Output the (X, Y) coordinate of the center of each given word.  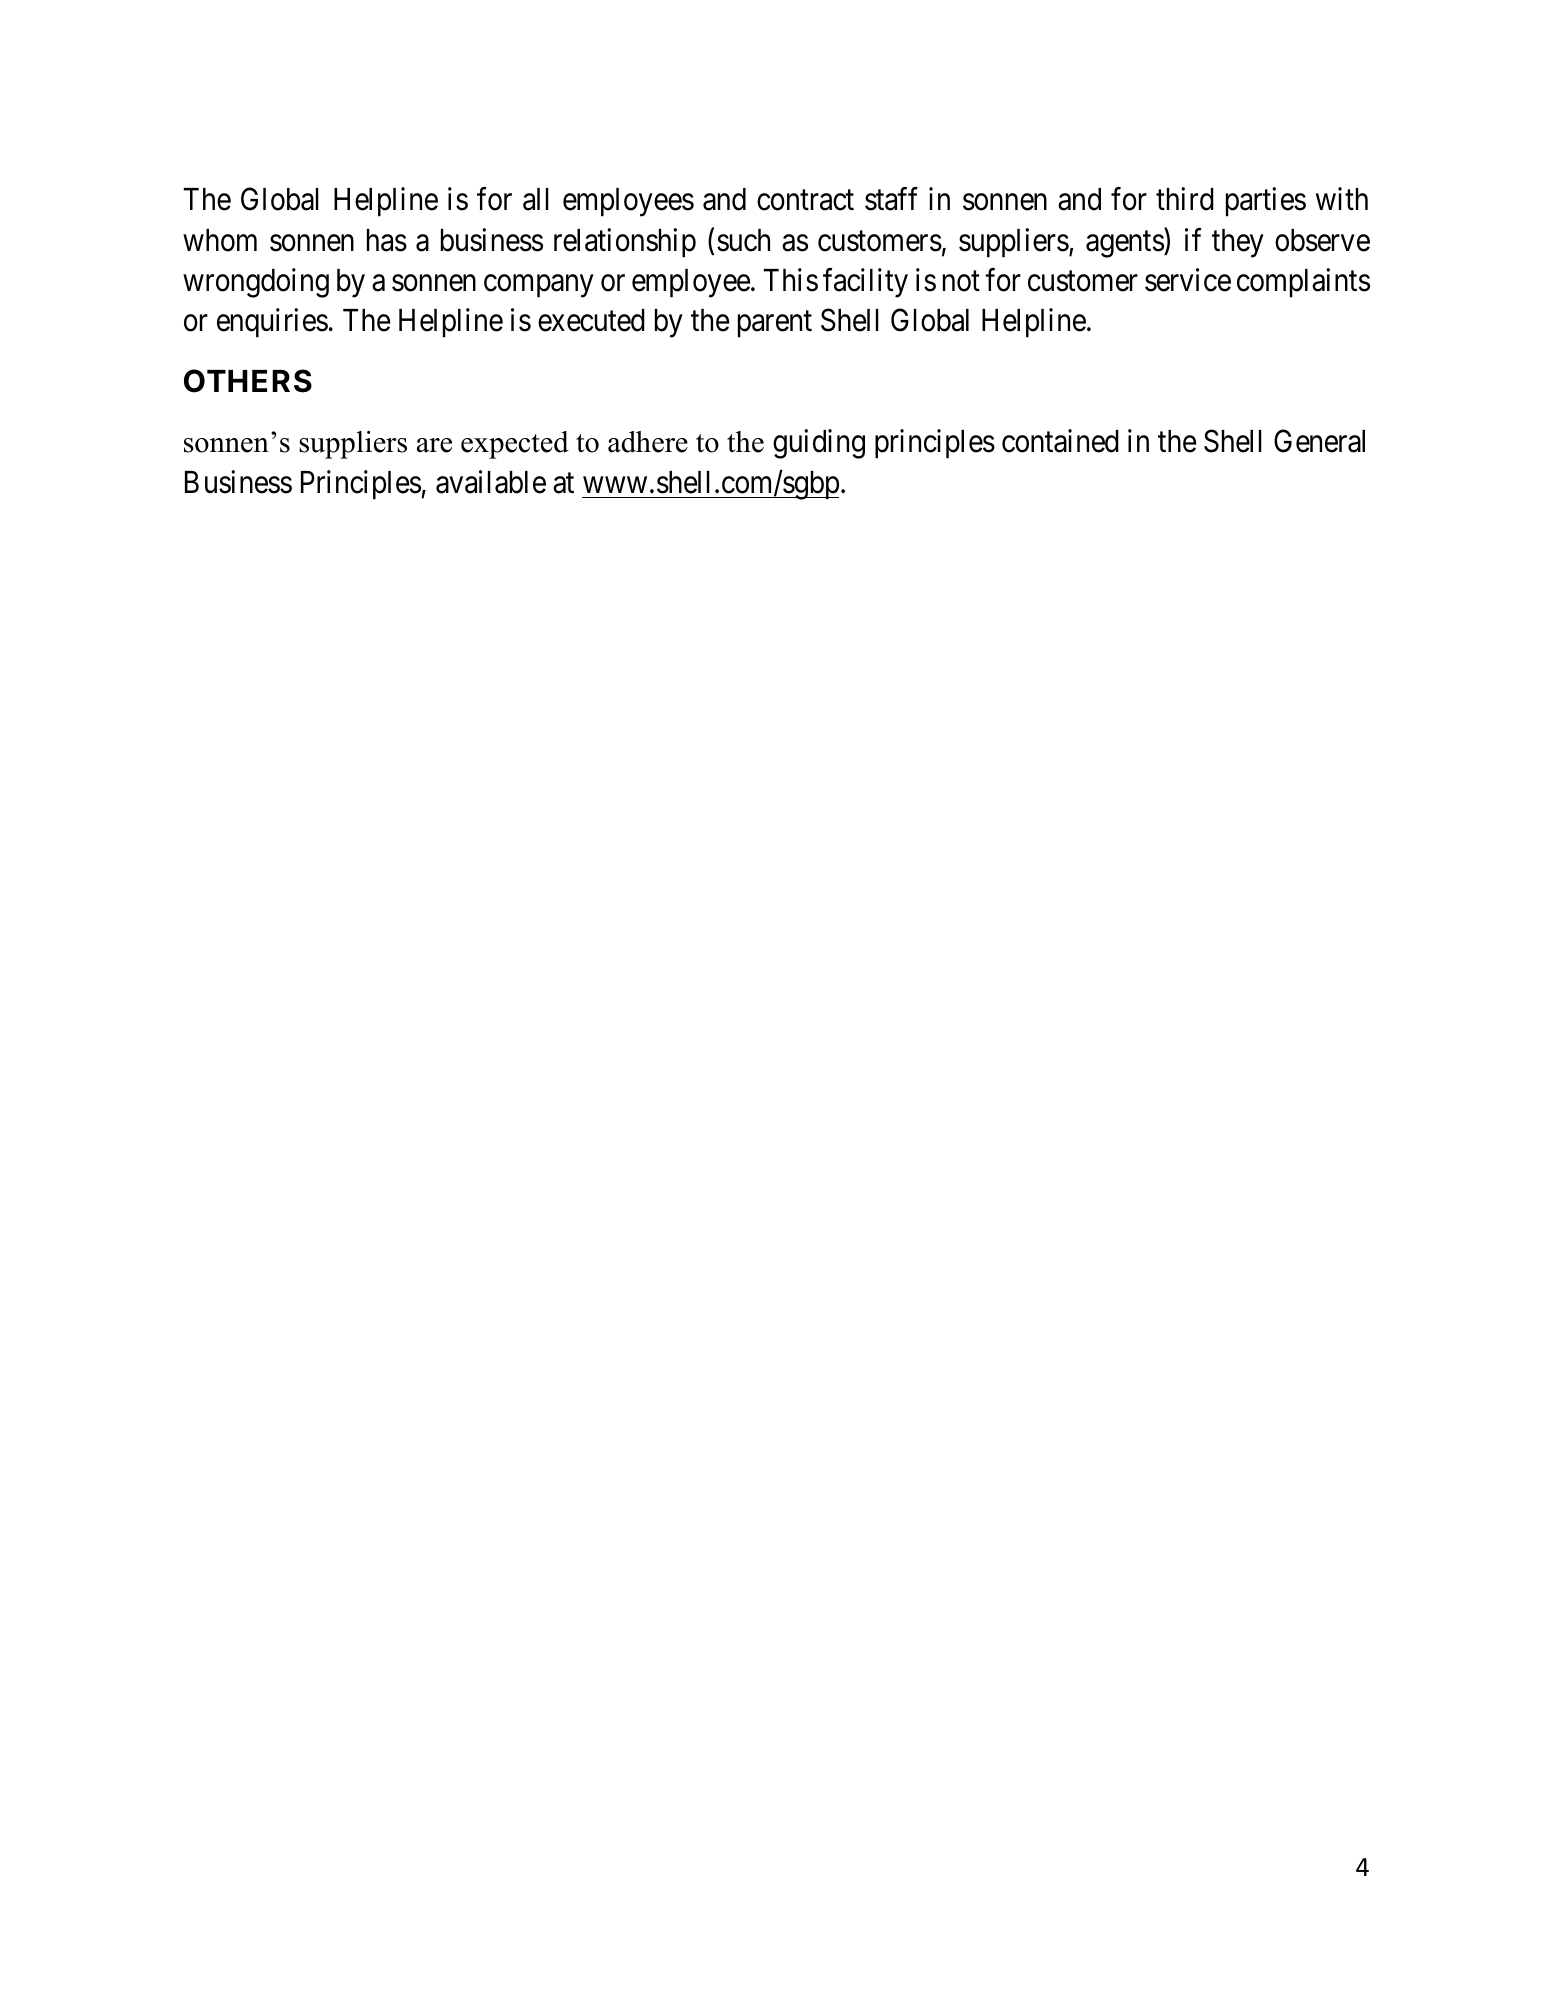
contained (1060, 441)
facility (865, 283)
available (491, 482)
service (1188, 280)
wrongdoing (256, 283)
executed (591, 320)
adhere (648, 442)
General (1319, 441)
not (961, 281)
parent (775, 325)
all (536, 199)
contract (805, 201)
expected (515, 445)
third (1185, 199)
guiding (819, 444)
